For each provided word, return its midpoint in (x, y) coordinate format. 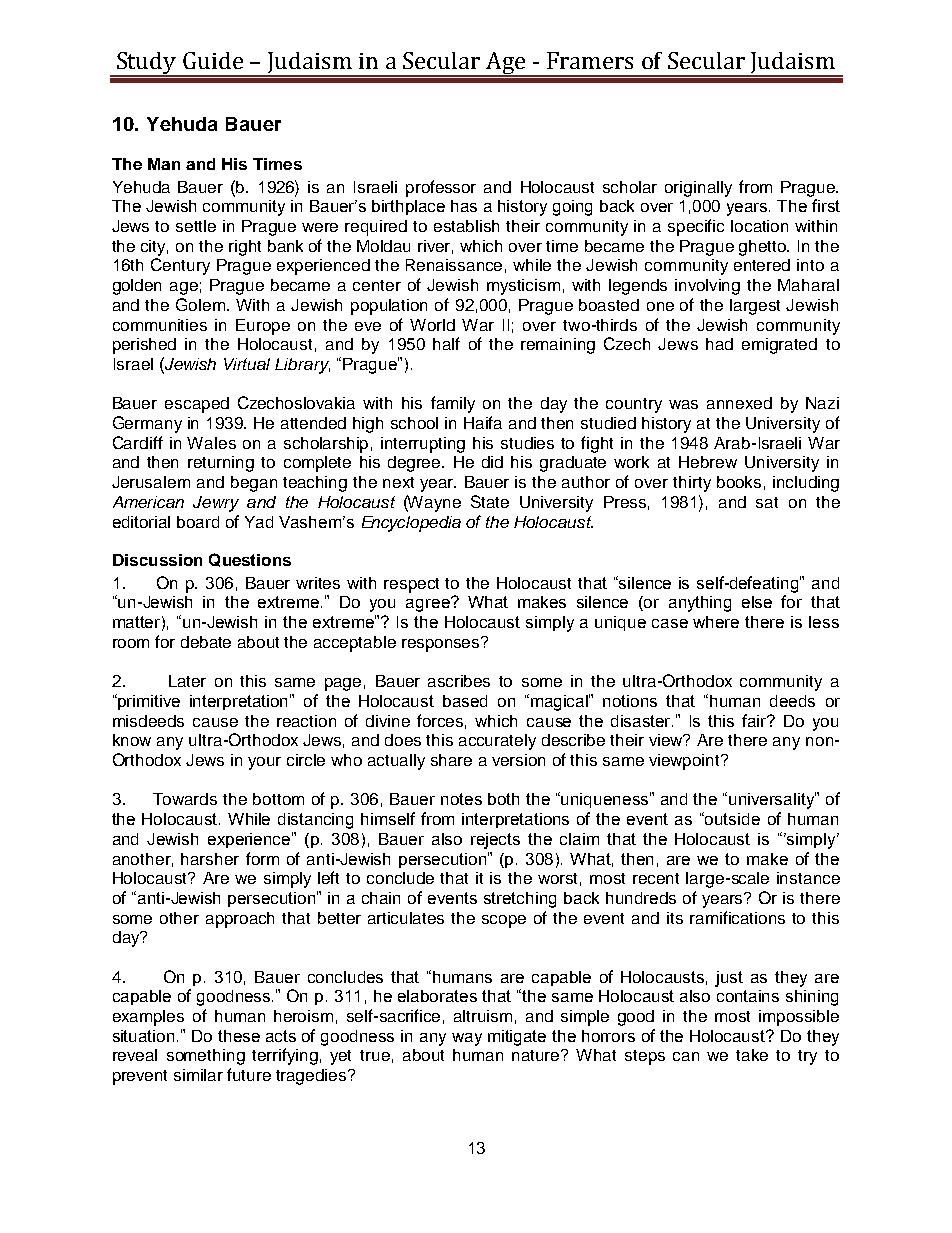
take (752, 1055)
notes (461, 799)
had (719, 344)
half (446, 343)
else (757, 602)
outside (732, 819)
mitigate (517, 1038)
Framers (590, 60)
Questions (250, 560)
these (239, 1036)
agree (429, 604)
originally (698, 189)
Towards (185, 799)
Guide (213, 60)
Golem (202, 304)
